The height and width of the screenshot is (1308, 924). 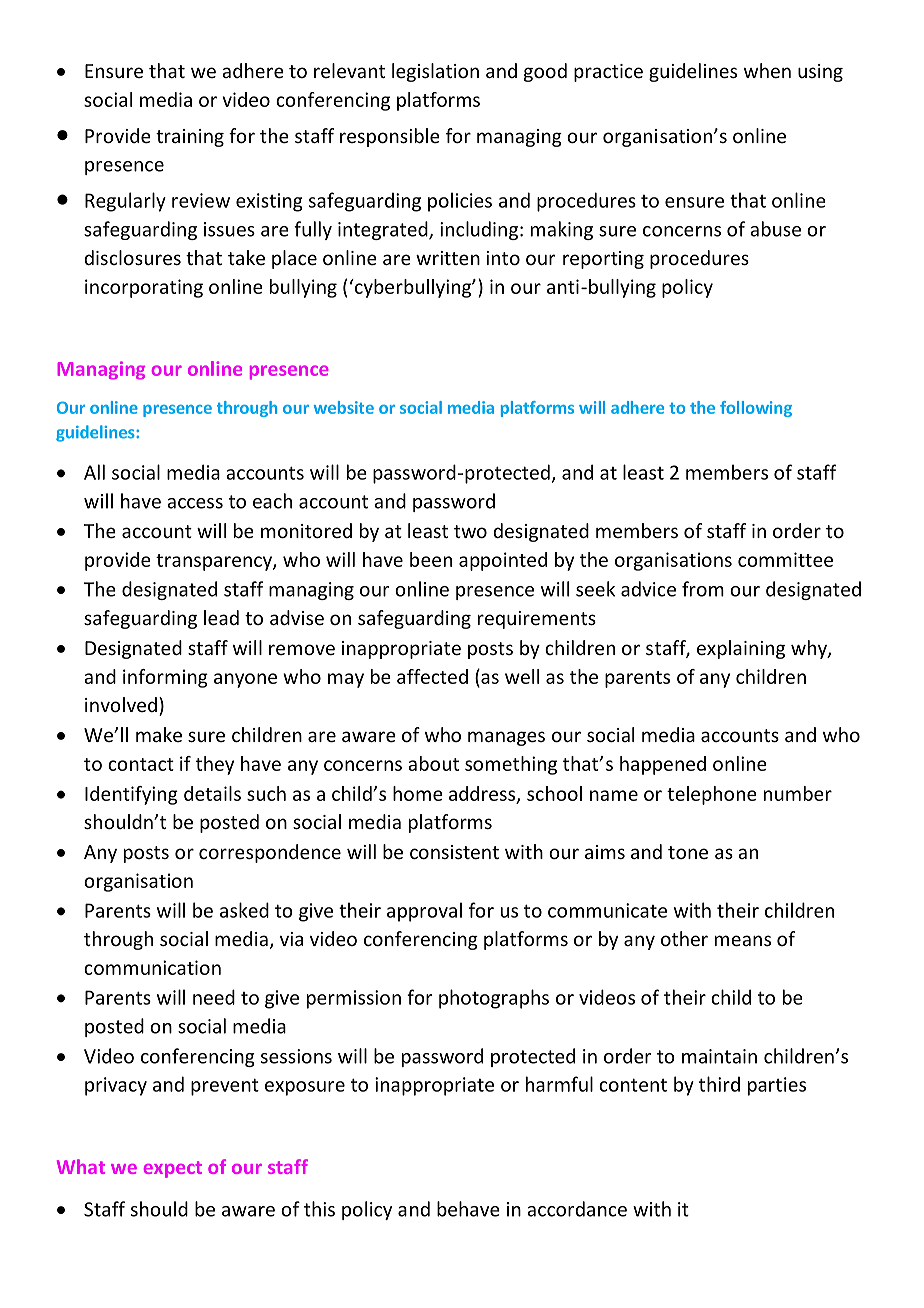 I want to click on expect, so click(x=173, y=1169).
